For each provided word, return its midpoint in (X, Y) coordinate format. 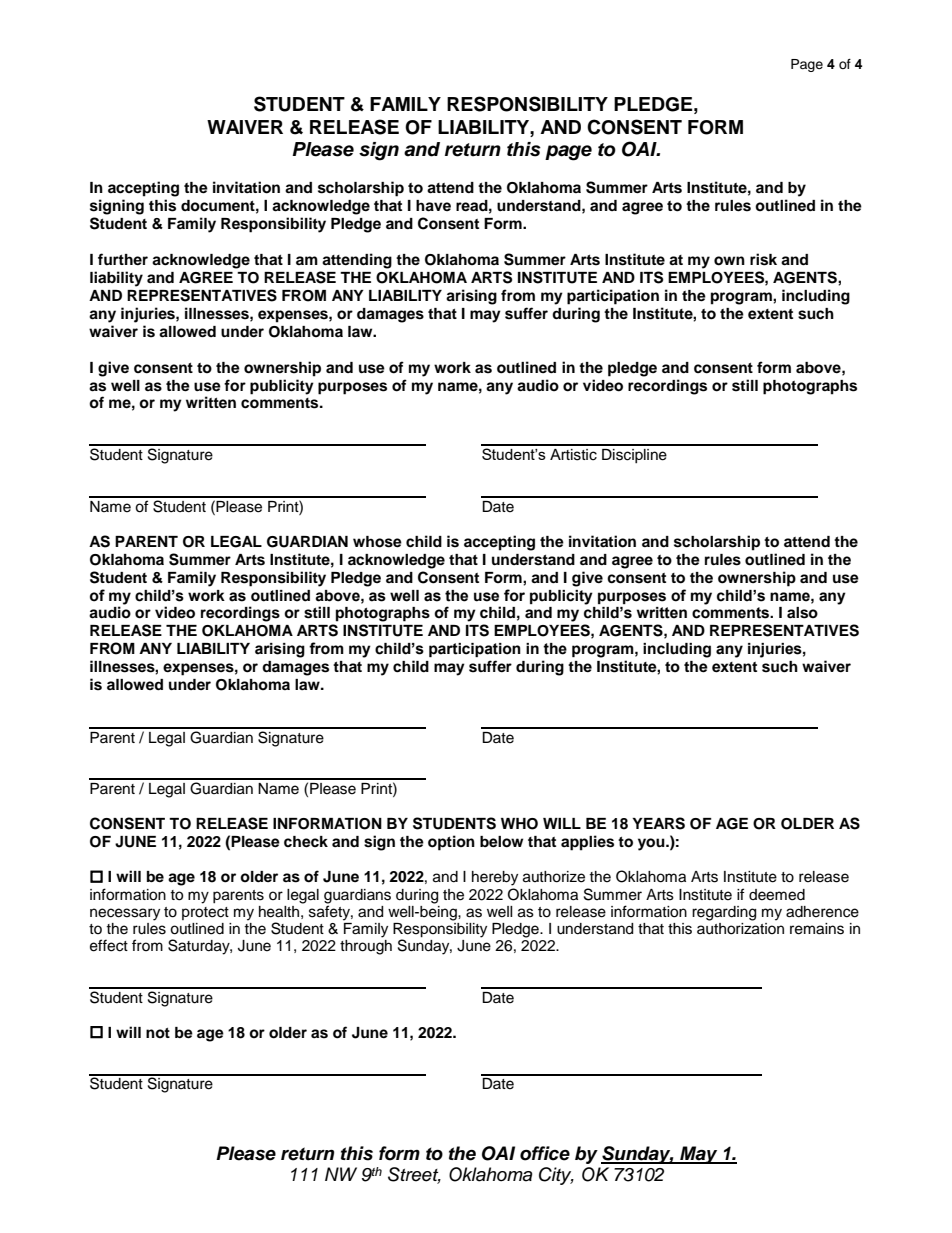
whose (377, 542)
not (158, 1033)
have (433, 206)
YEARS (658, 823)
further (123, 259)
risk (763, 259)
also (802, 613)
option (451, 843)
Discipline (634, 456)
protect (205, 913)
